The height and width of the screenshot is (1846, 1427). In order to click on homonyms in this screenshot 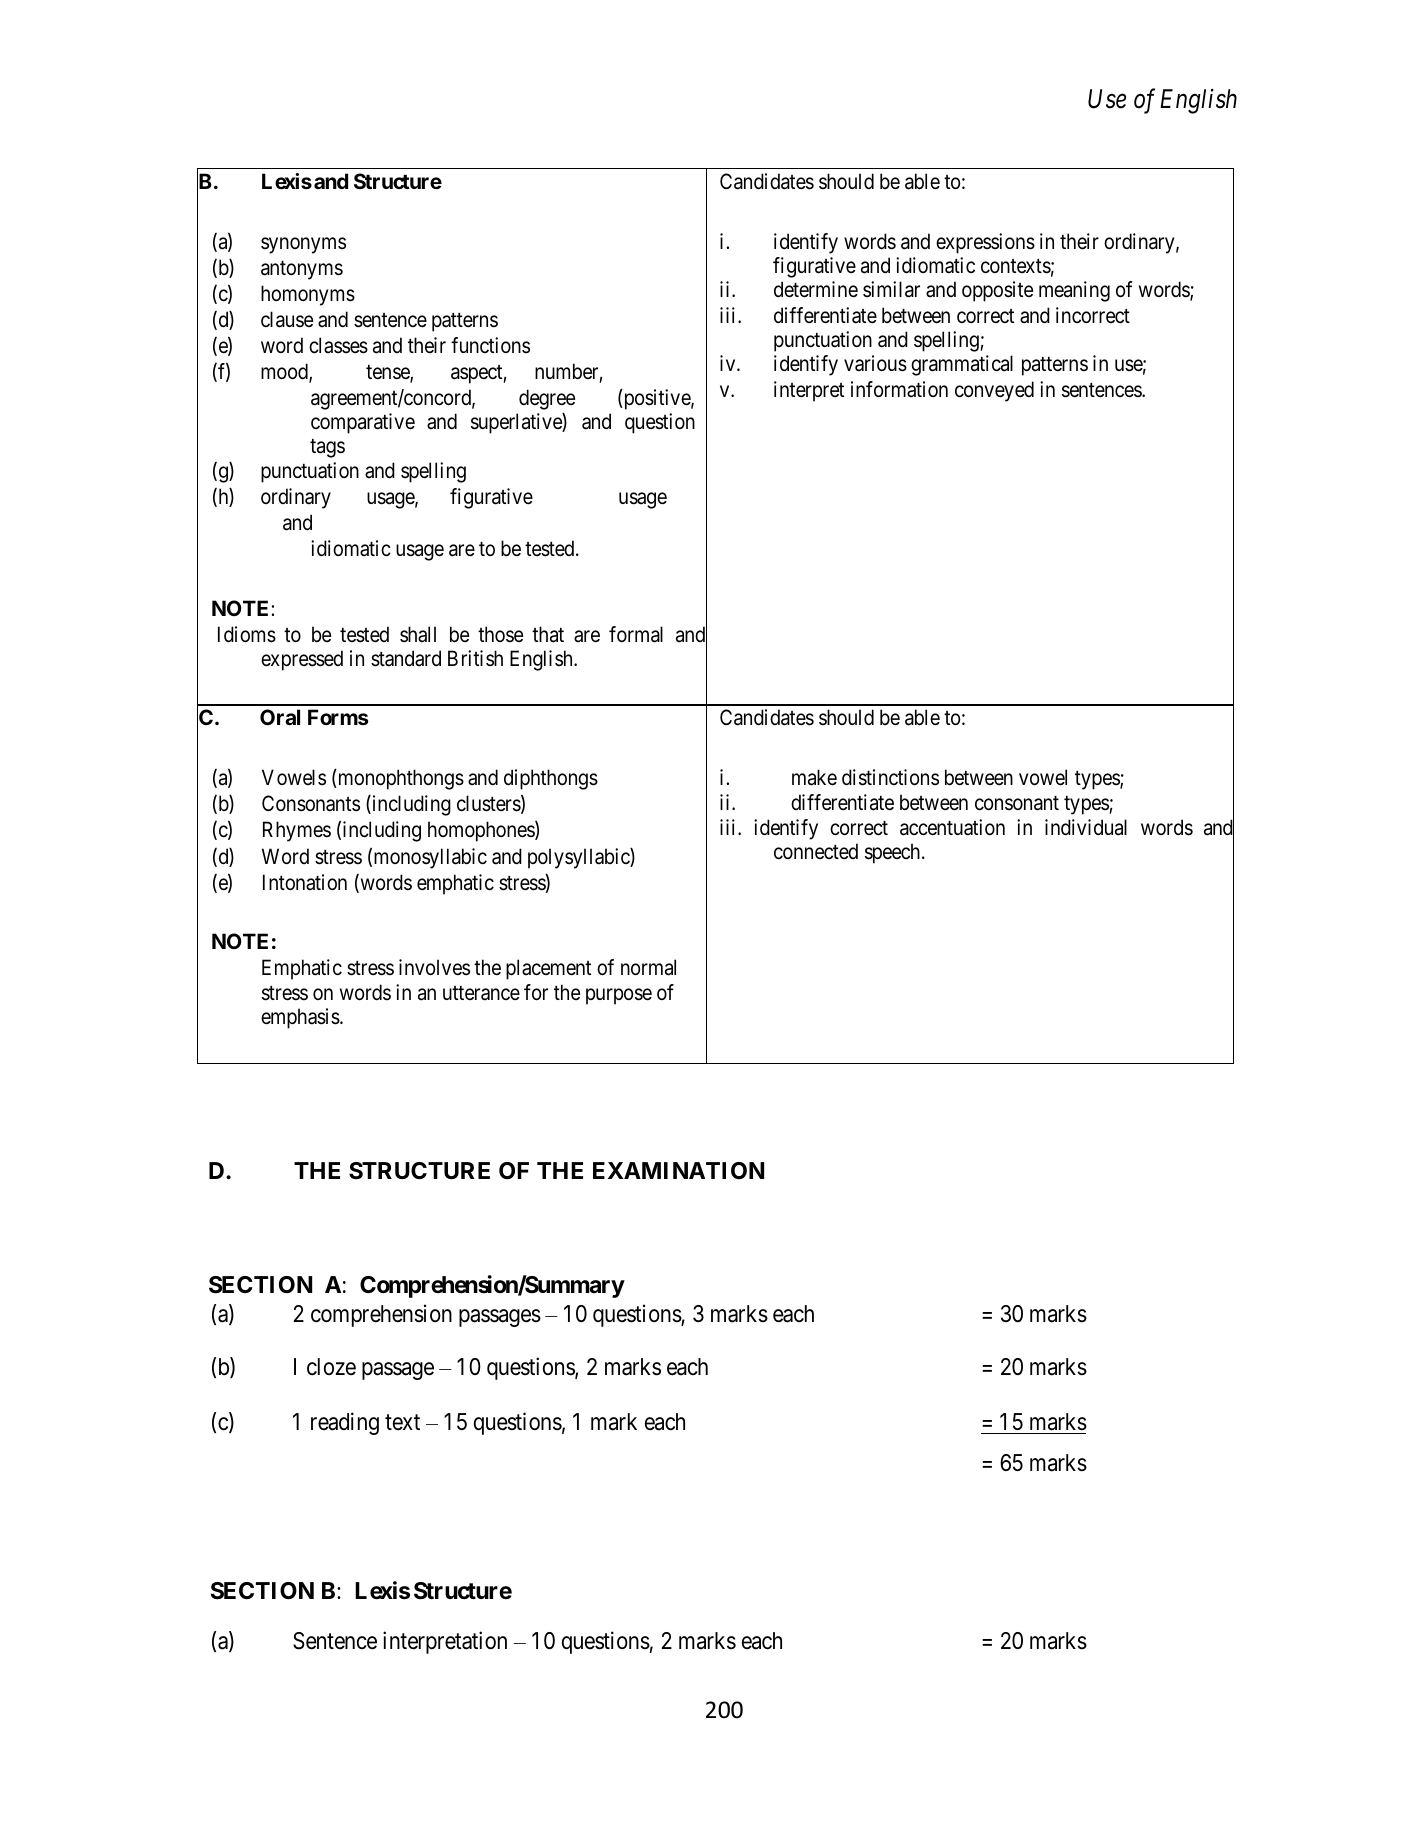, I will do `click(308, 295)`.
